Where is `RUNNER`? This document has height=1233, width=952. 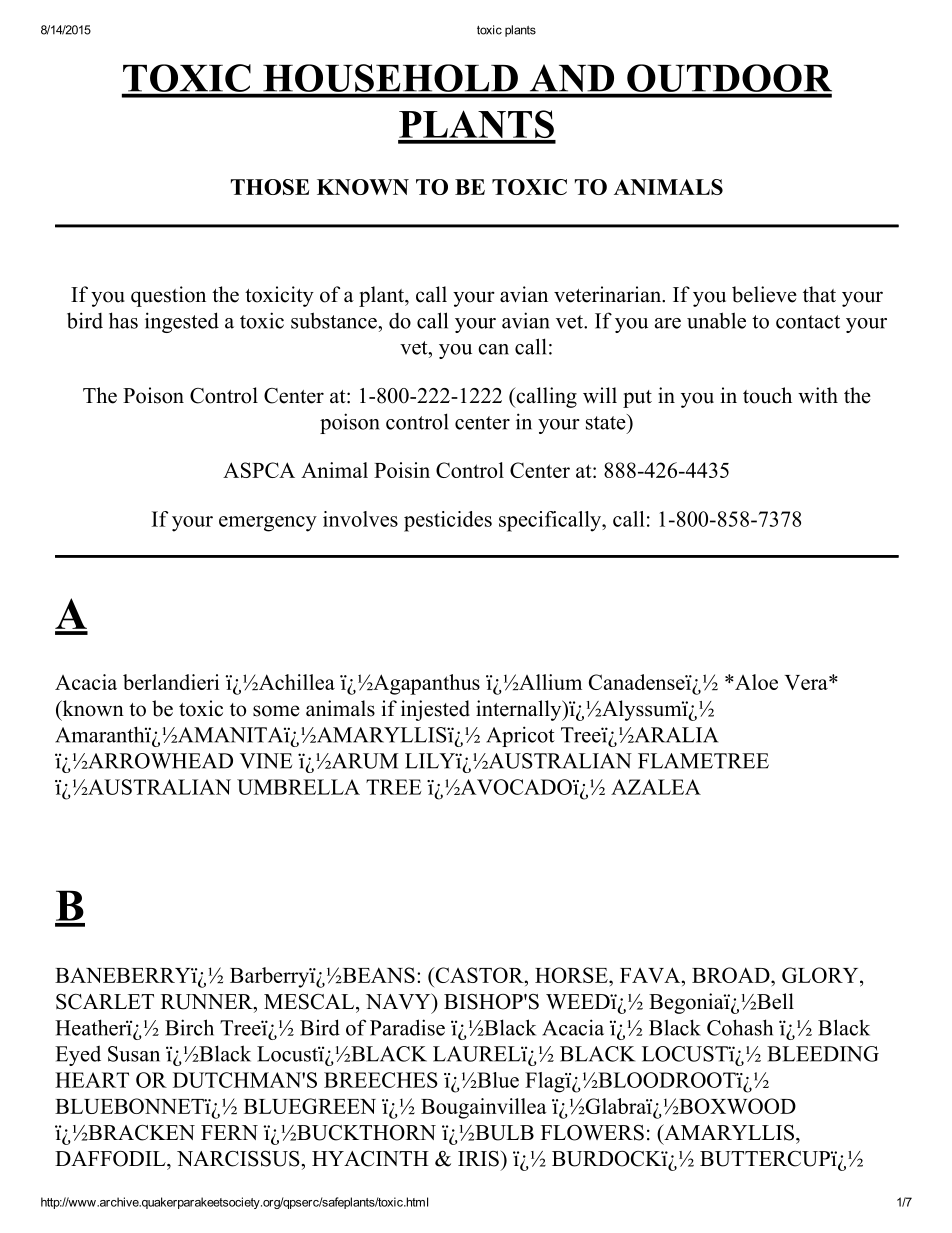
RUNNER is located at coordinates (208, 1002).
